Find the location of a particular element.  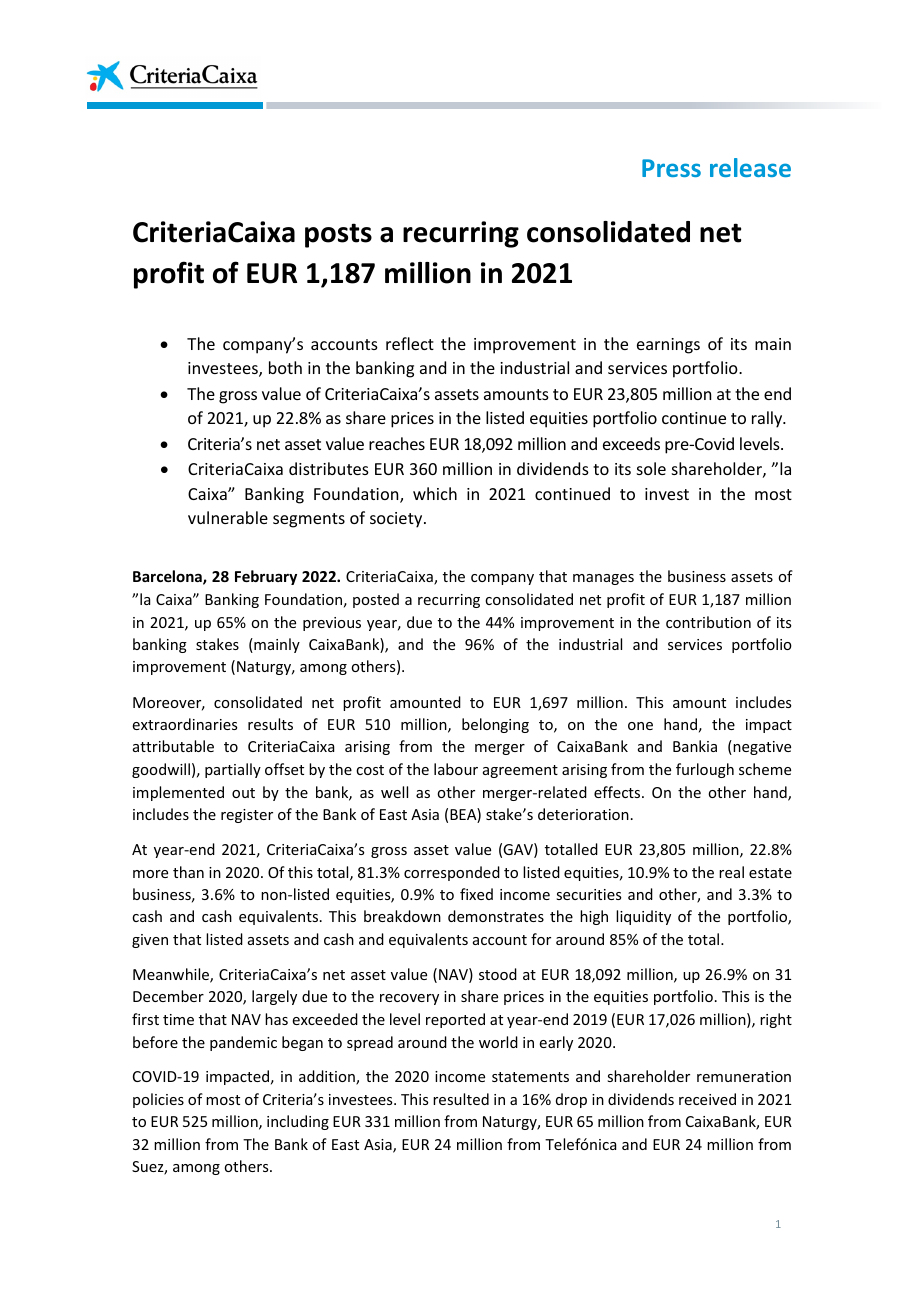

received is located at coordinates (707, 1099).
